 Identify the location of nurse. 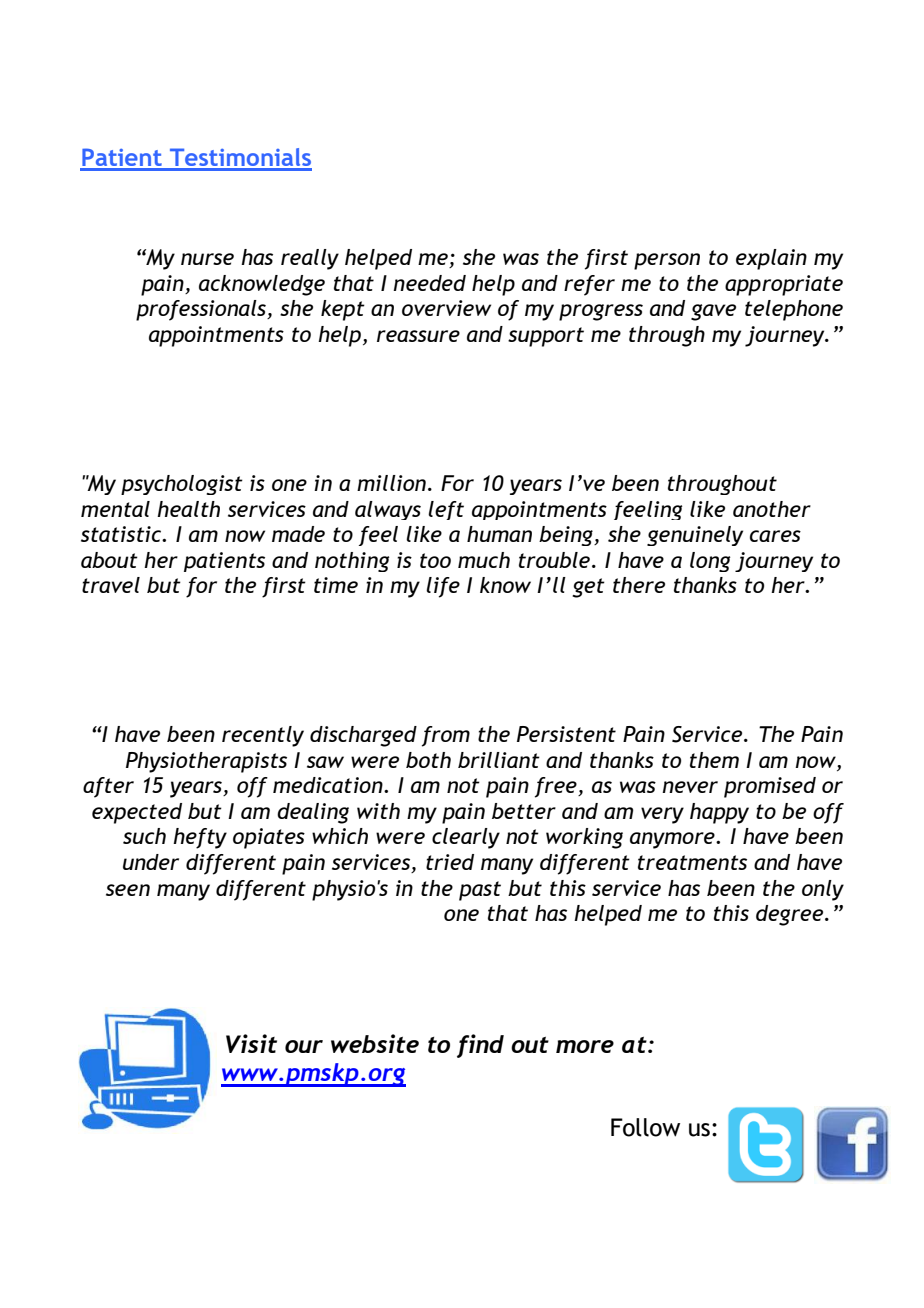
(207, 259).
